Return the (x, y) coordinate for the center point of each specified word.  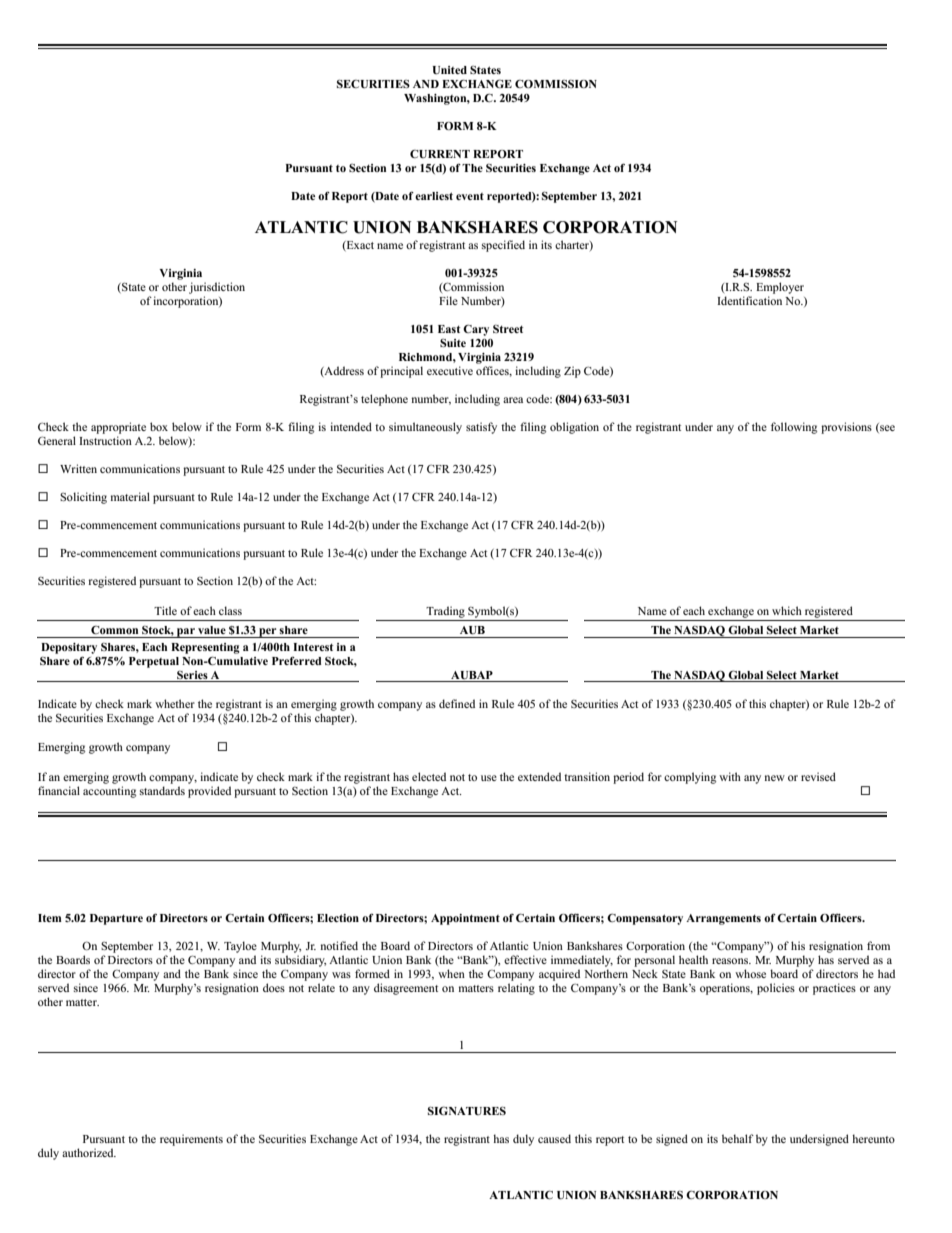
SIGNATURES (467, 1110)
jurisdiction (217, 288)
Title (165, 610)
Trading (445, 612)
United (449, 70)
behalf (738, 1138)
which (787, 610)
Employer (780, 288)
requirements (191, 1140)
